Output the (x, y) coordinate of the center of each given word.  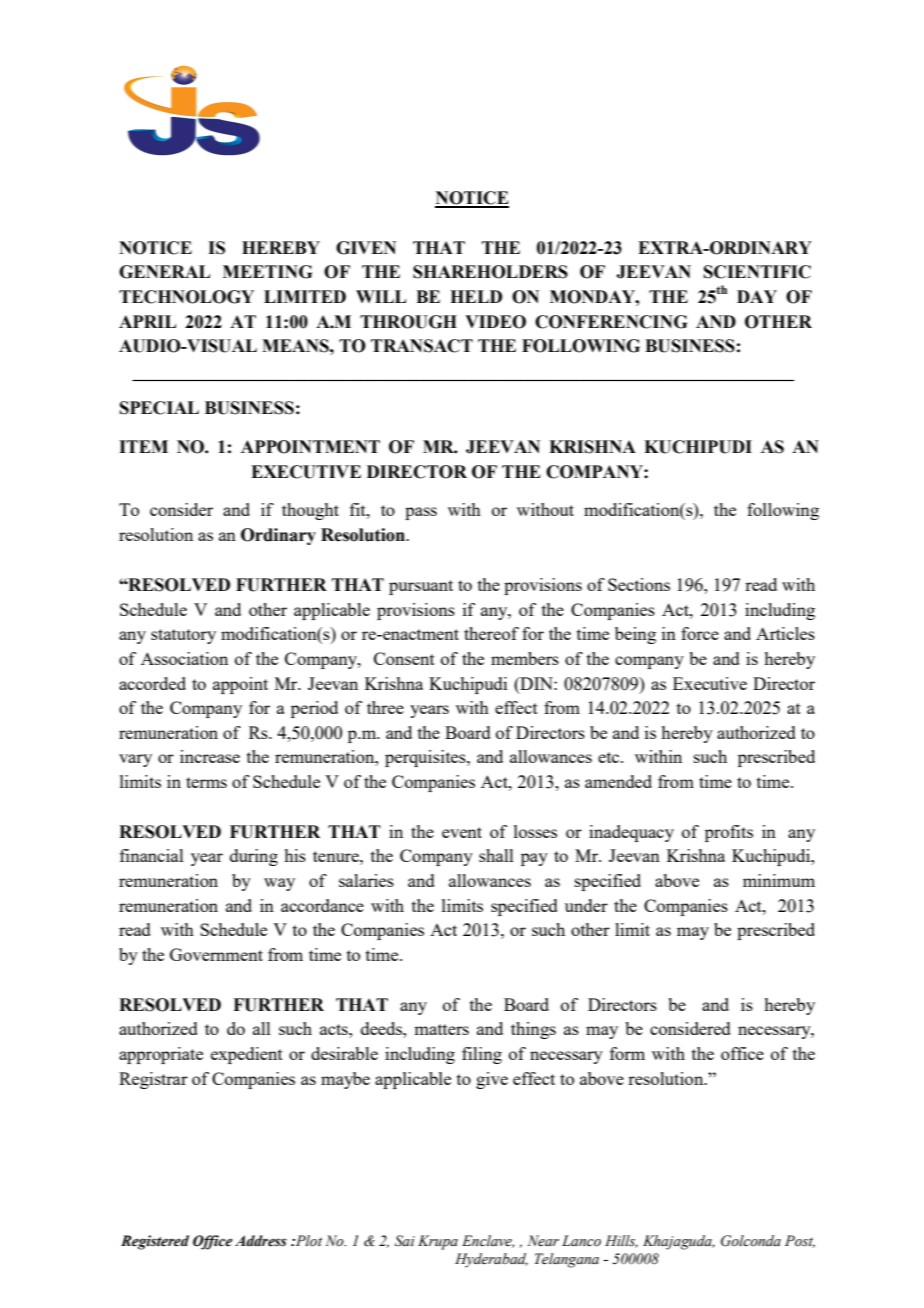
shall (496, 855)
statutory (183, 636)
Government (216, 954)
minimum (779, 880)
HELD (476, 296)
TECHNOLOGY (186, 297)
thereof (491, 633)
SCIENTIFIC (757, 272)
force (700, 633)
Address (261, 1241)
